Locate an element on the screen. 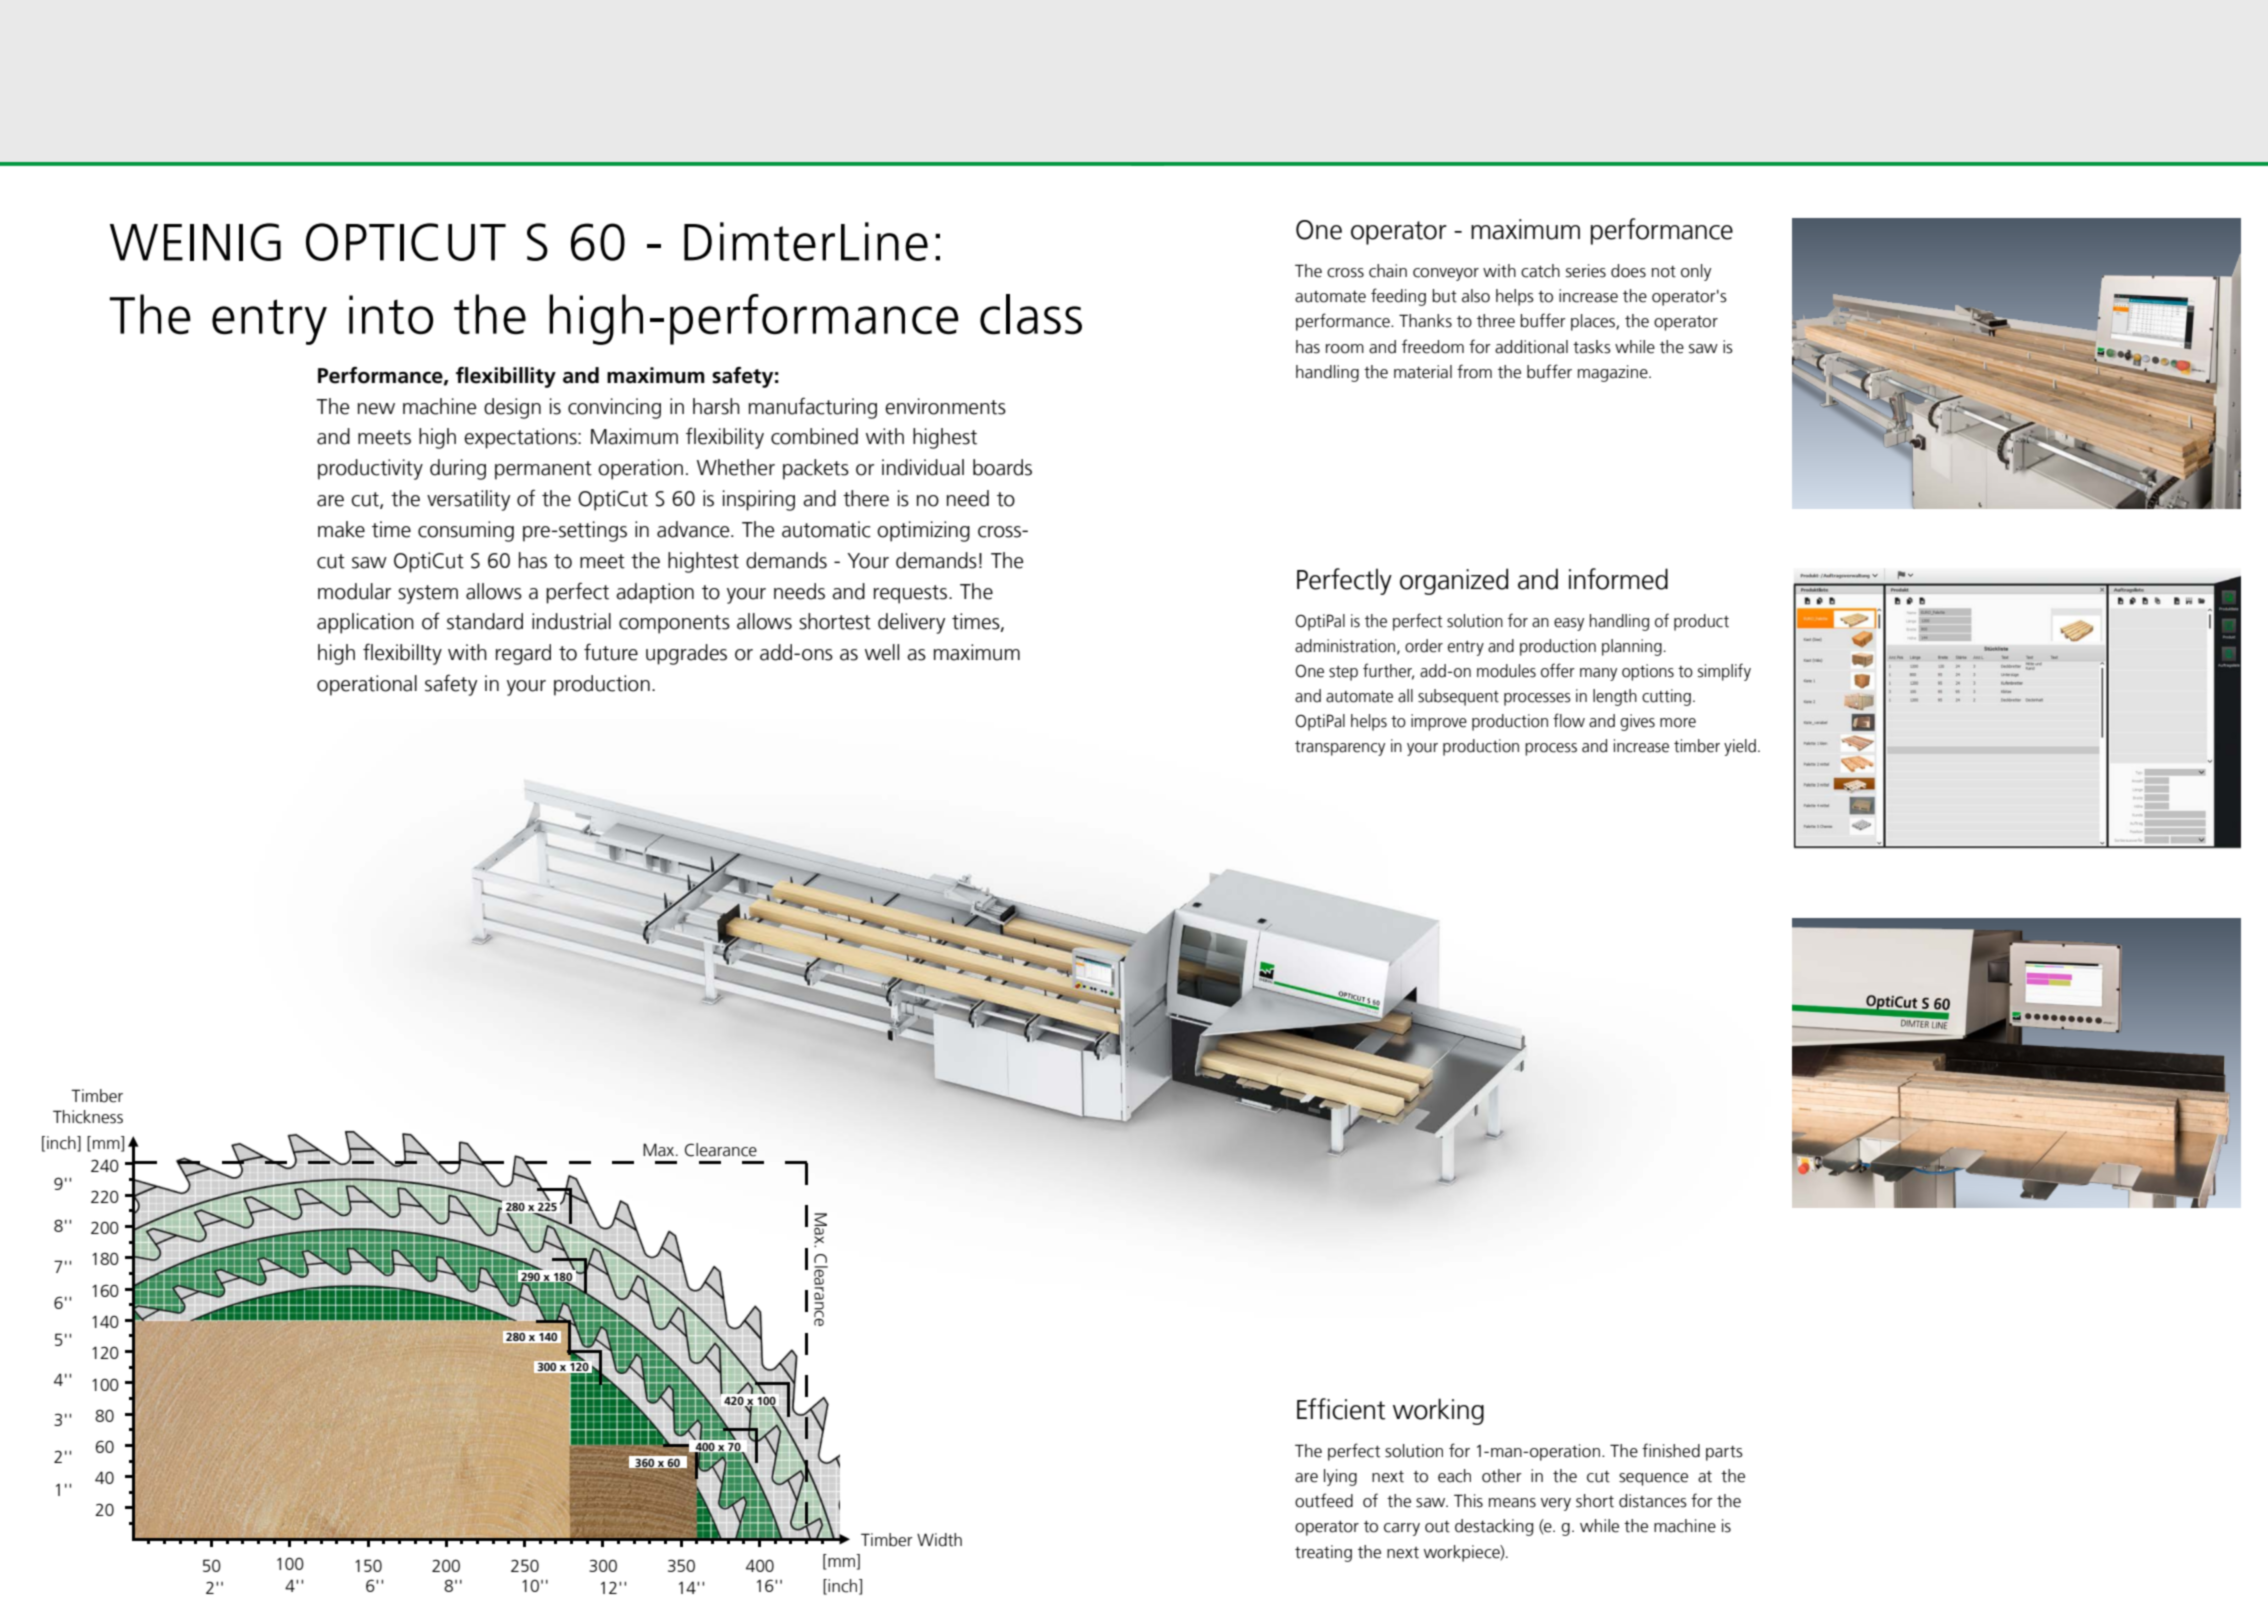 This screenshot has height=1623, width=2268. into is located at coordinates (391, 315).
